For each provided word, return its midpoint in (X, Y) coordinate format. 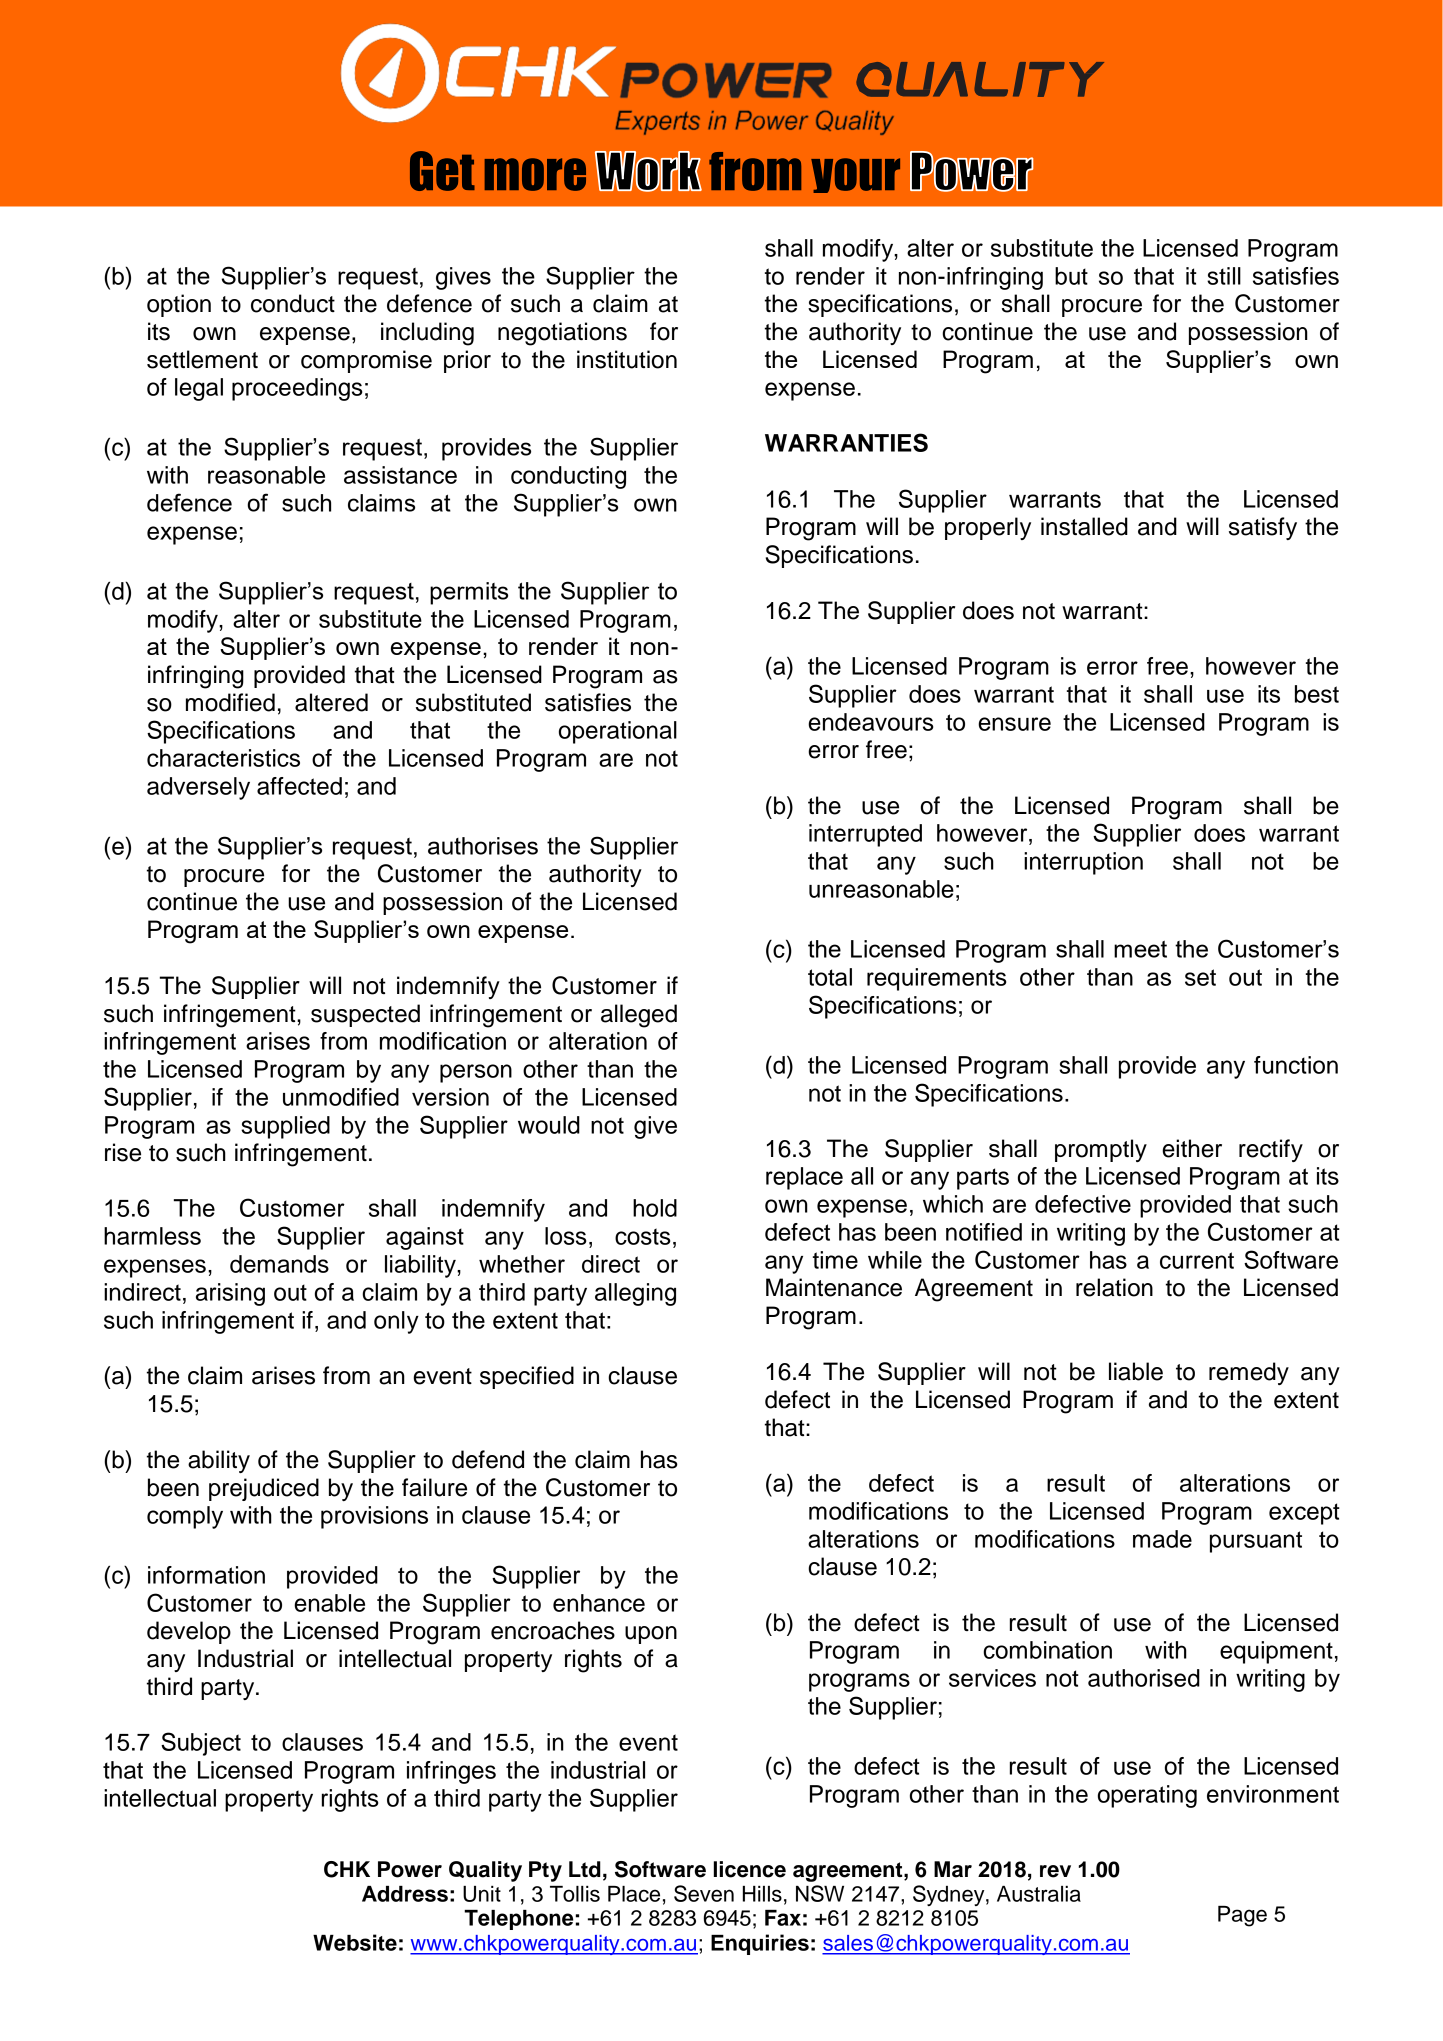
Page (1242, 1916)
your (855, 175)
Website (355, 1942)
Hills (762, 1894)
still (1224, 276)
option (179, 305)
